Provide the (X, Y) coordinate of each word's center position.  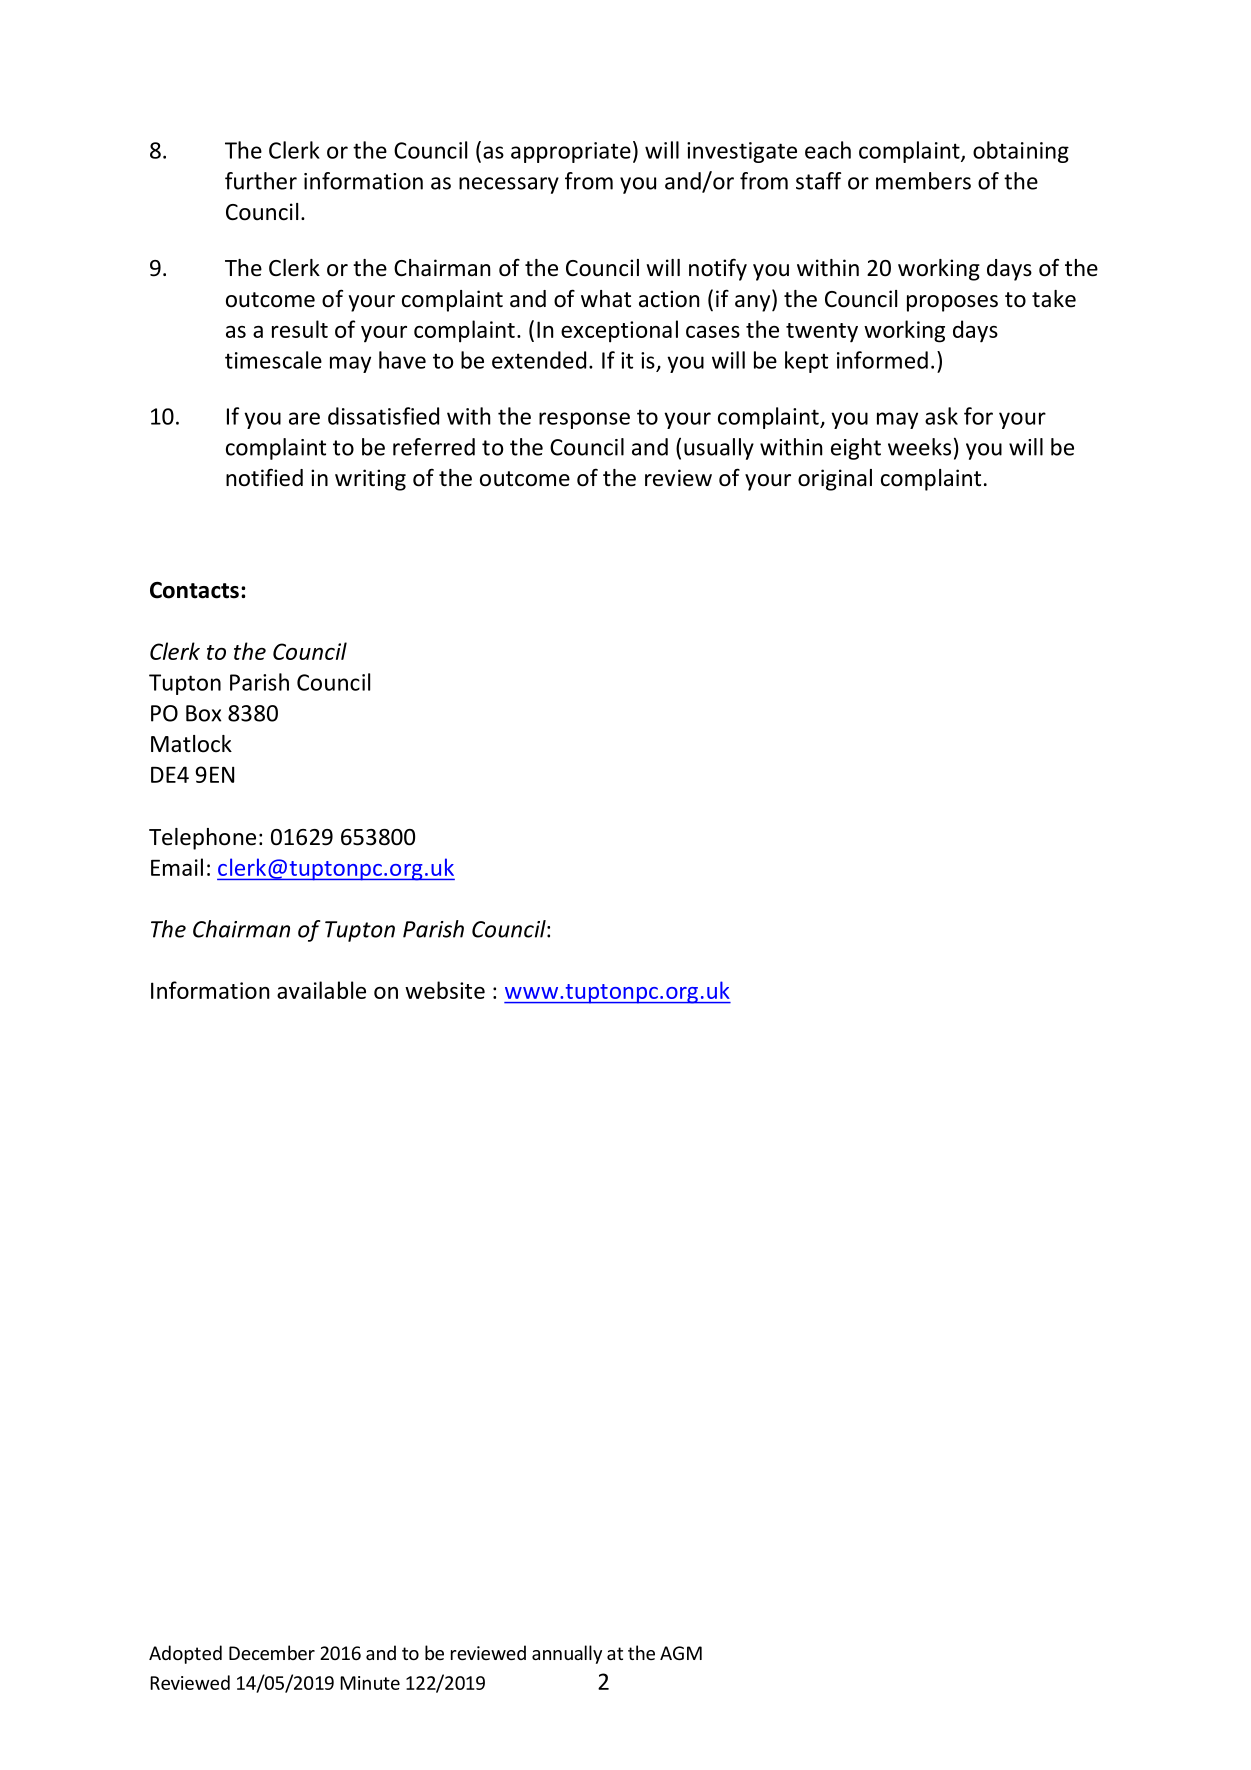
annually (567, 1654)
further (261, 181)
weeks (919, 447)
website (445, 990)
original (835, 480)
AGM (681, 1653)
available (321, 990)
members (923, 181)
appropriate (571, 152)
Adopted (185, 1654)
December (272, 1652)
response (584, 420)
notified (264, 477)
